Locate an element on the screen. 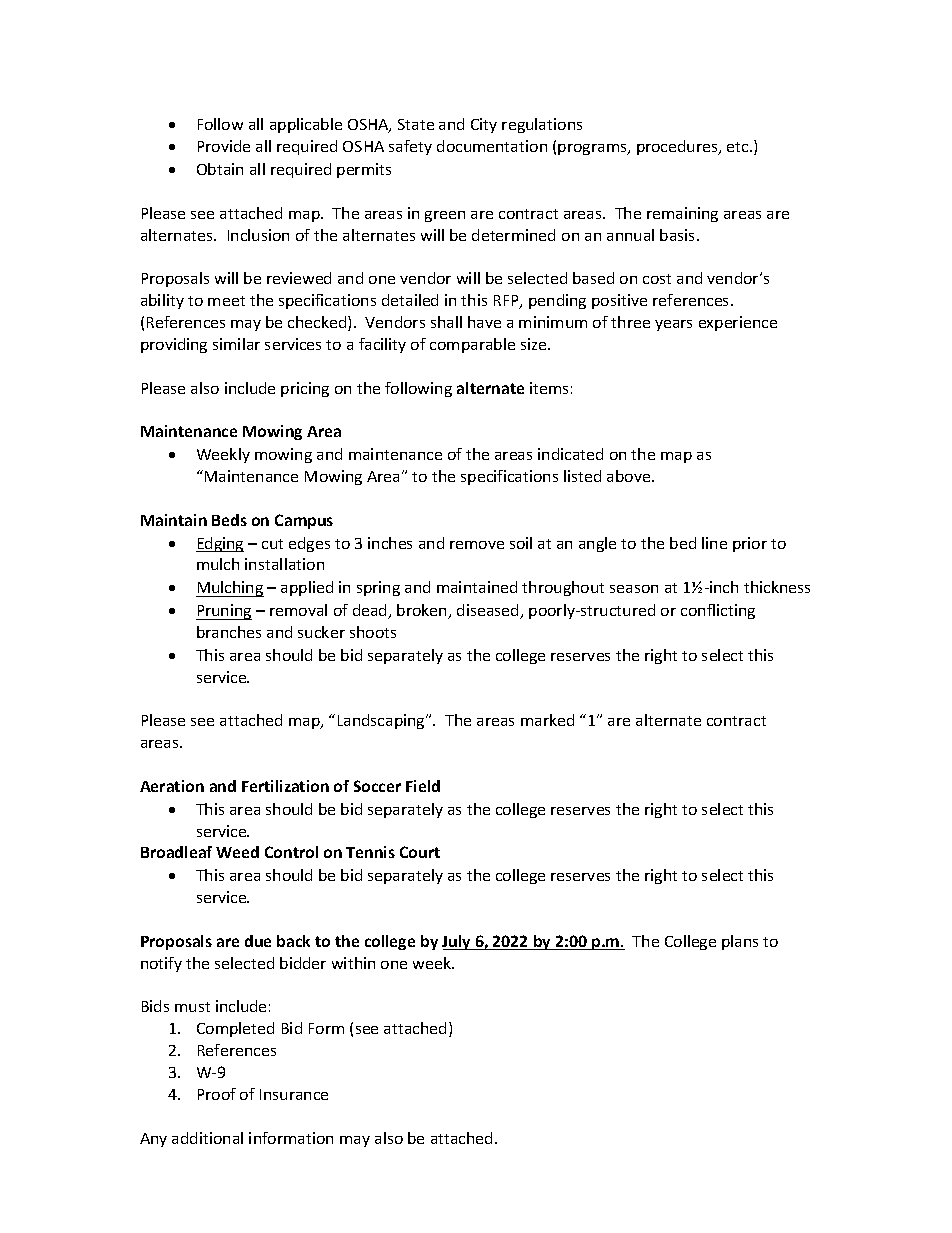 The image size is (952, 1233). conflicting is located at coordinates (718, 611).
